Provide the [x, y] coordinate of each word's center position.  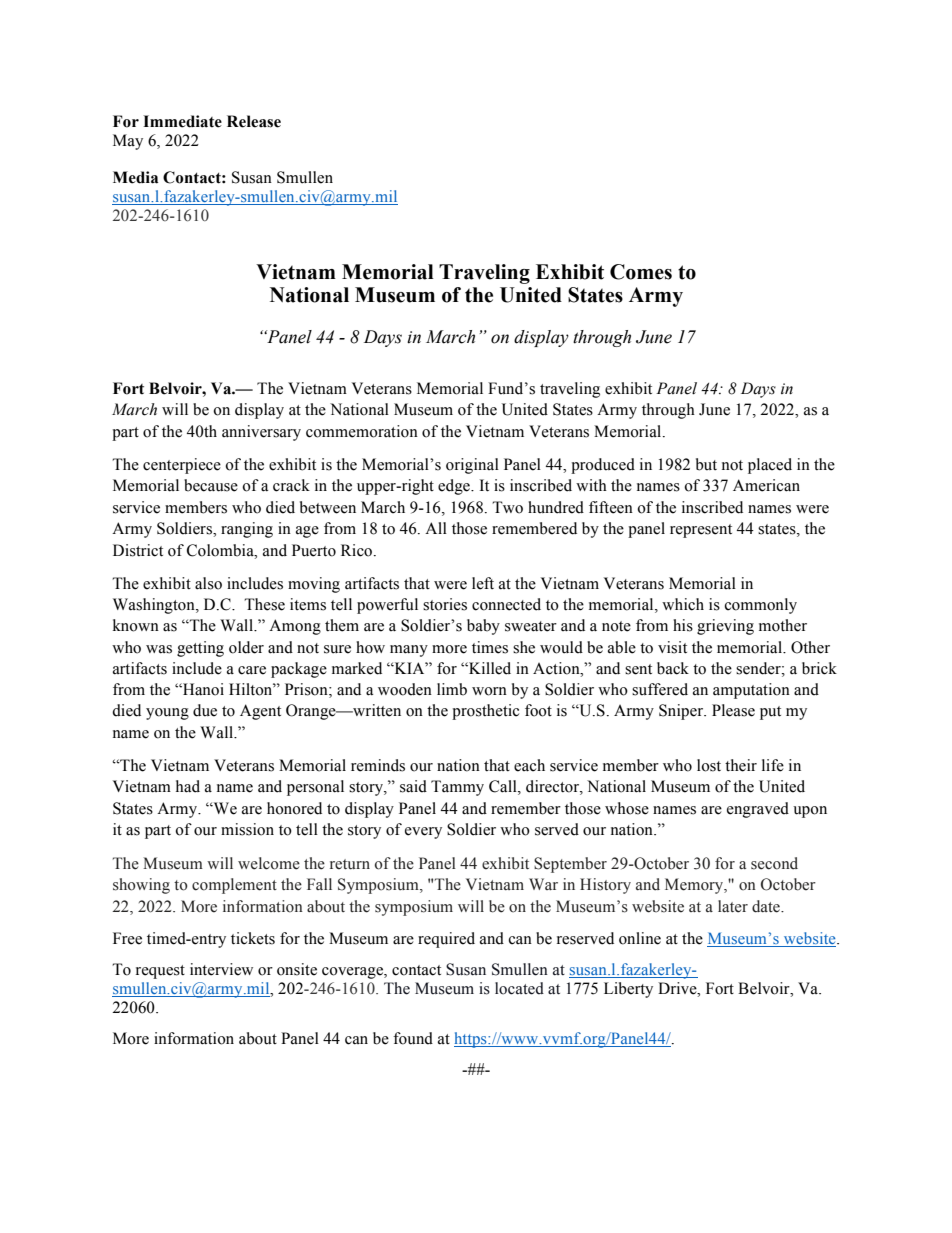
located [519, 988]
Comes [641, 272]
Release [254, 121]
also [208, 583]
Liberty [628, 990]
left [483, 583]
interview [221, 969]
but [706, 464]
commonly [761, 606]
